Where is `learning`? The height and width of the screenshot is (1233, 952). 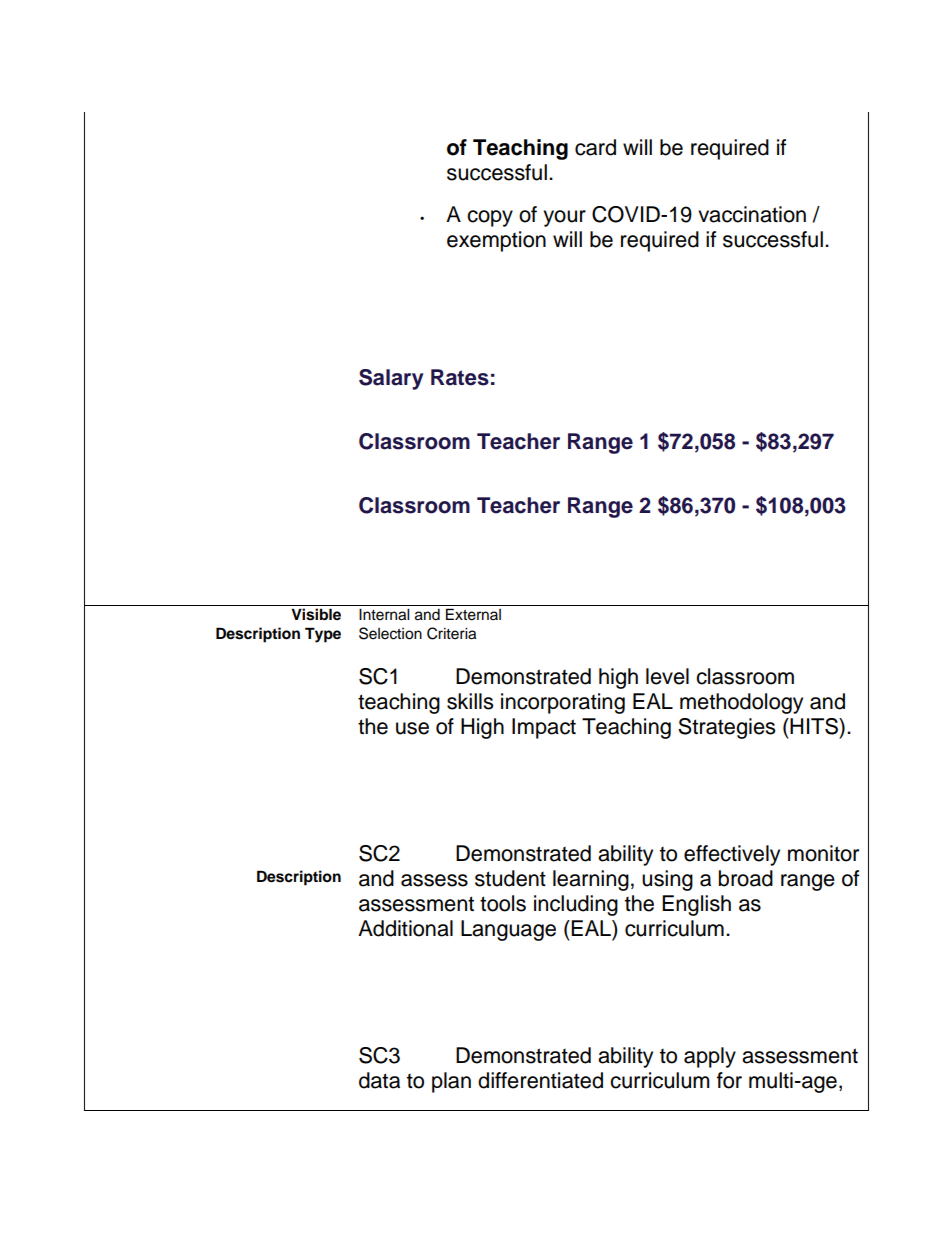
learning is located at coordinates (591, 880).
